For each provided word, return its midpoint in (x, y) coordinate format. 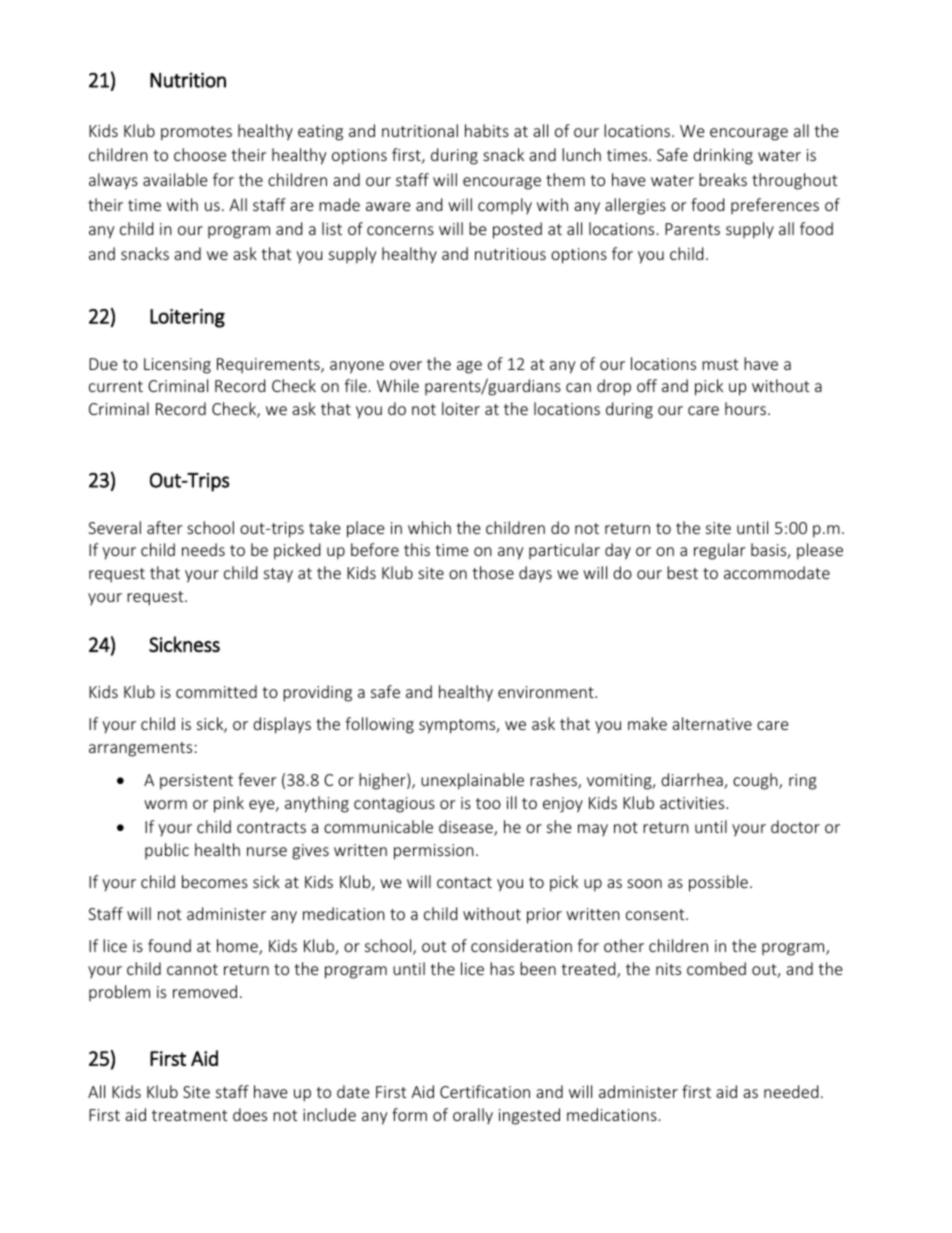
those (493, 572)
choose (200, 154)
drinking (723, 156)
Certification (485, 1091)
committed (216, 691)
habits (487, 130)
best (682, 572)
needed (791, 1091)
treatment (189, 1115)
